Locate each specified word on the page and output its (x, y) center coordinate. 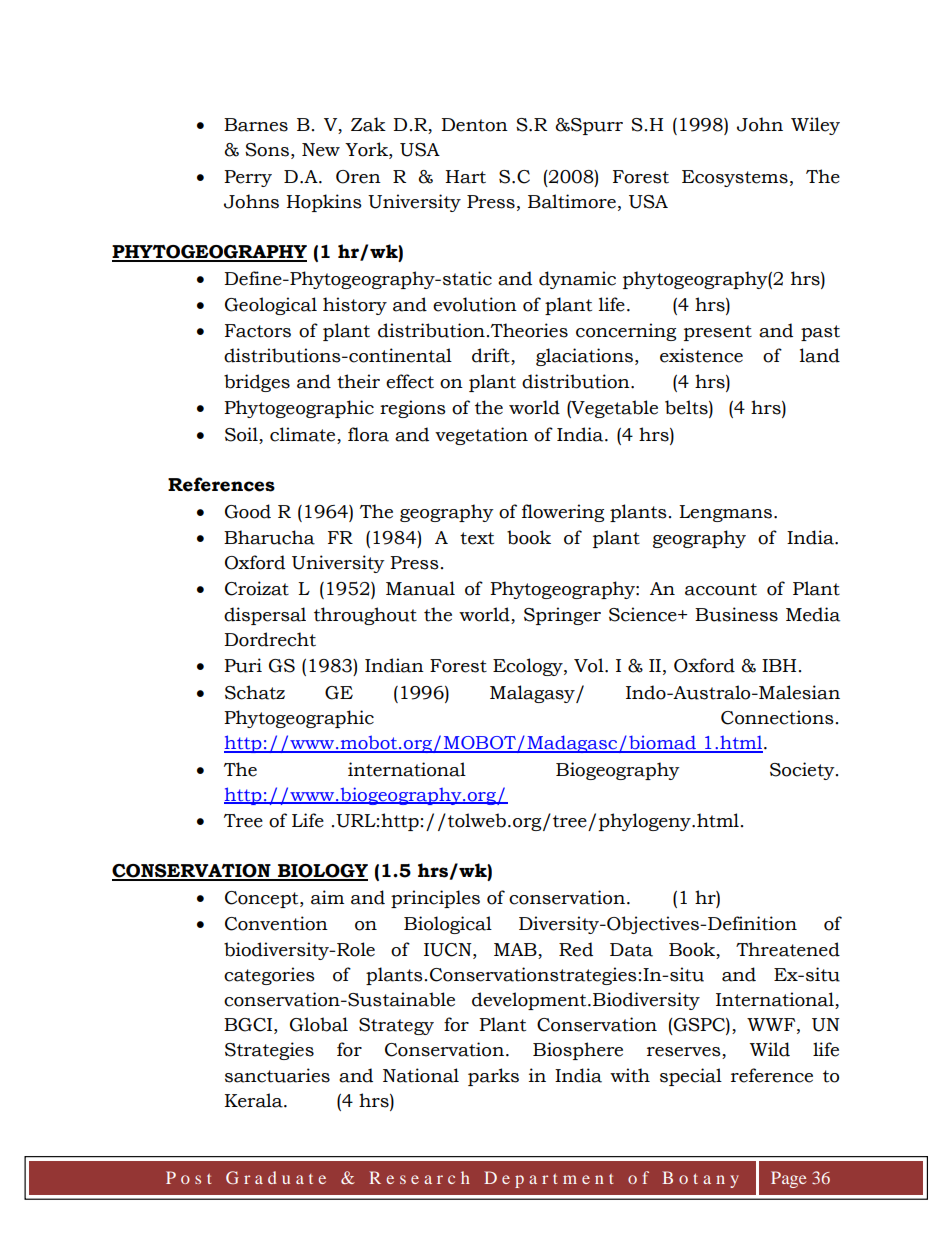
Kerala (255, 1100)
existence (701, 355)
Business (736, 614)
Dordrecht (270, 639)
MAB (515, 949)
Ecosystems (735, 178)
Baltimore (572, 201)
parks (493, 1077)
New (321, 150)
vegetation (481, 436)
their (358, 381)
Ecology (529, 667)
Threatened (788, 949)
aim (327, 897)
